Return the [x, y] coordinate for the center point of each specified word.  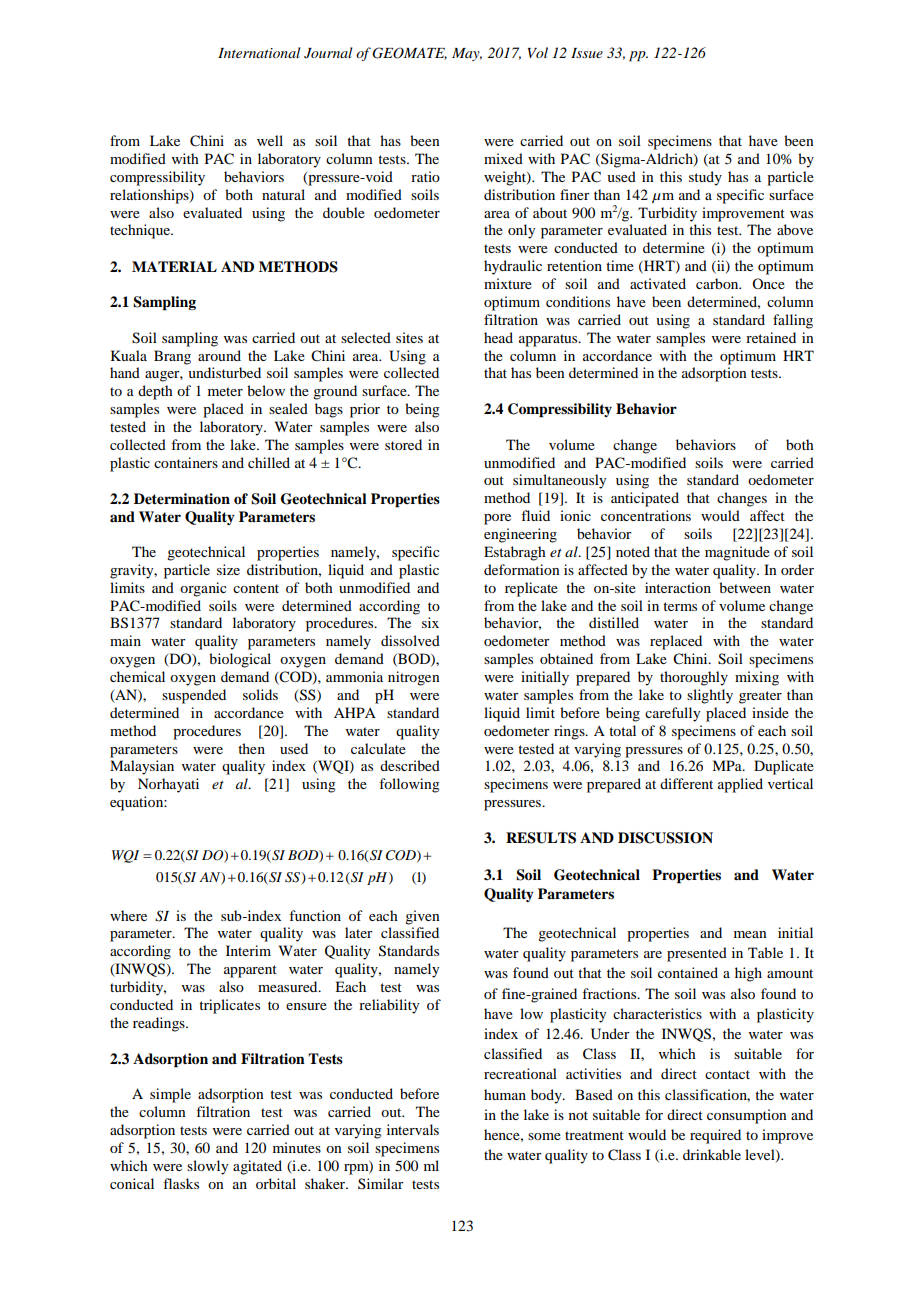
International [259, 52]
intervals [413, 1129]
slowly [207, 1167]
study [705, 178]
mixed [503, 158]
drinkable [712, 1154]
